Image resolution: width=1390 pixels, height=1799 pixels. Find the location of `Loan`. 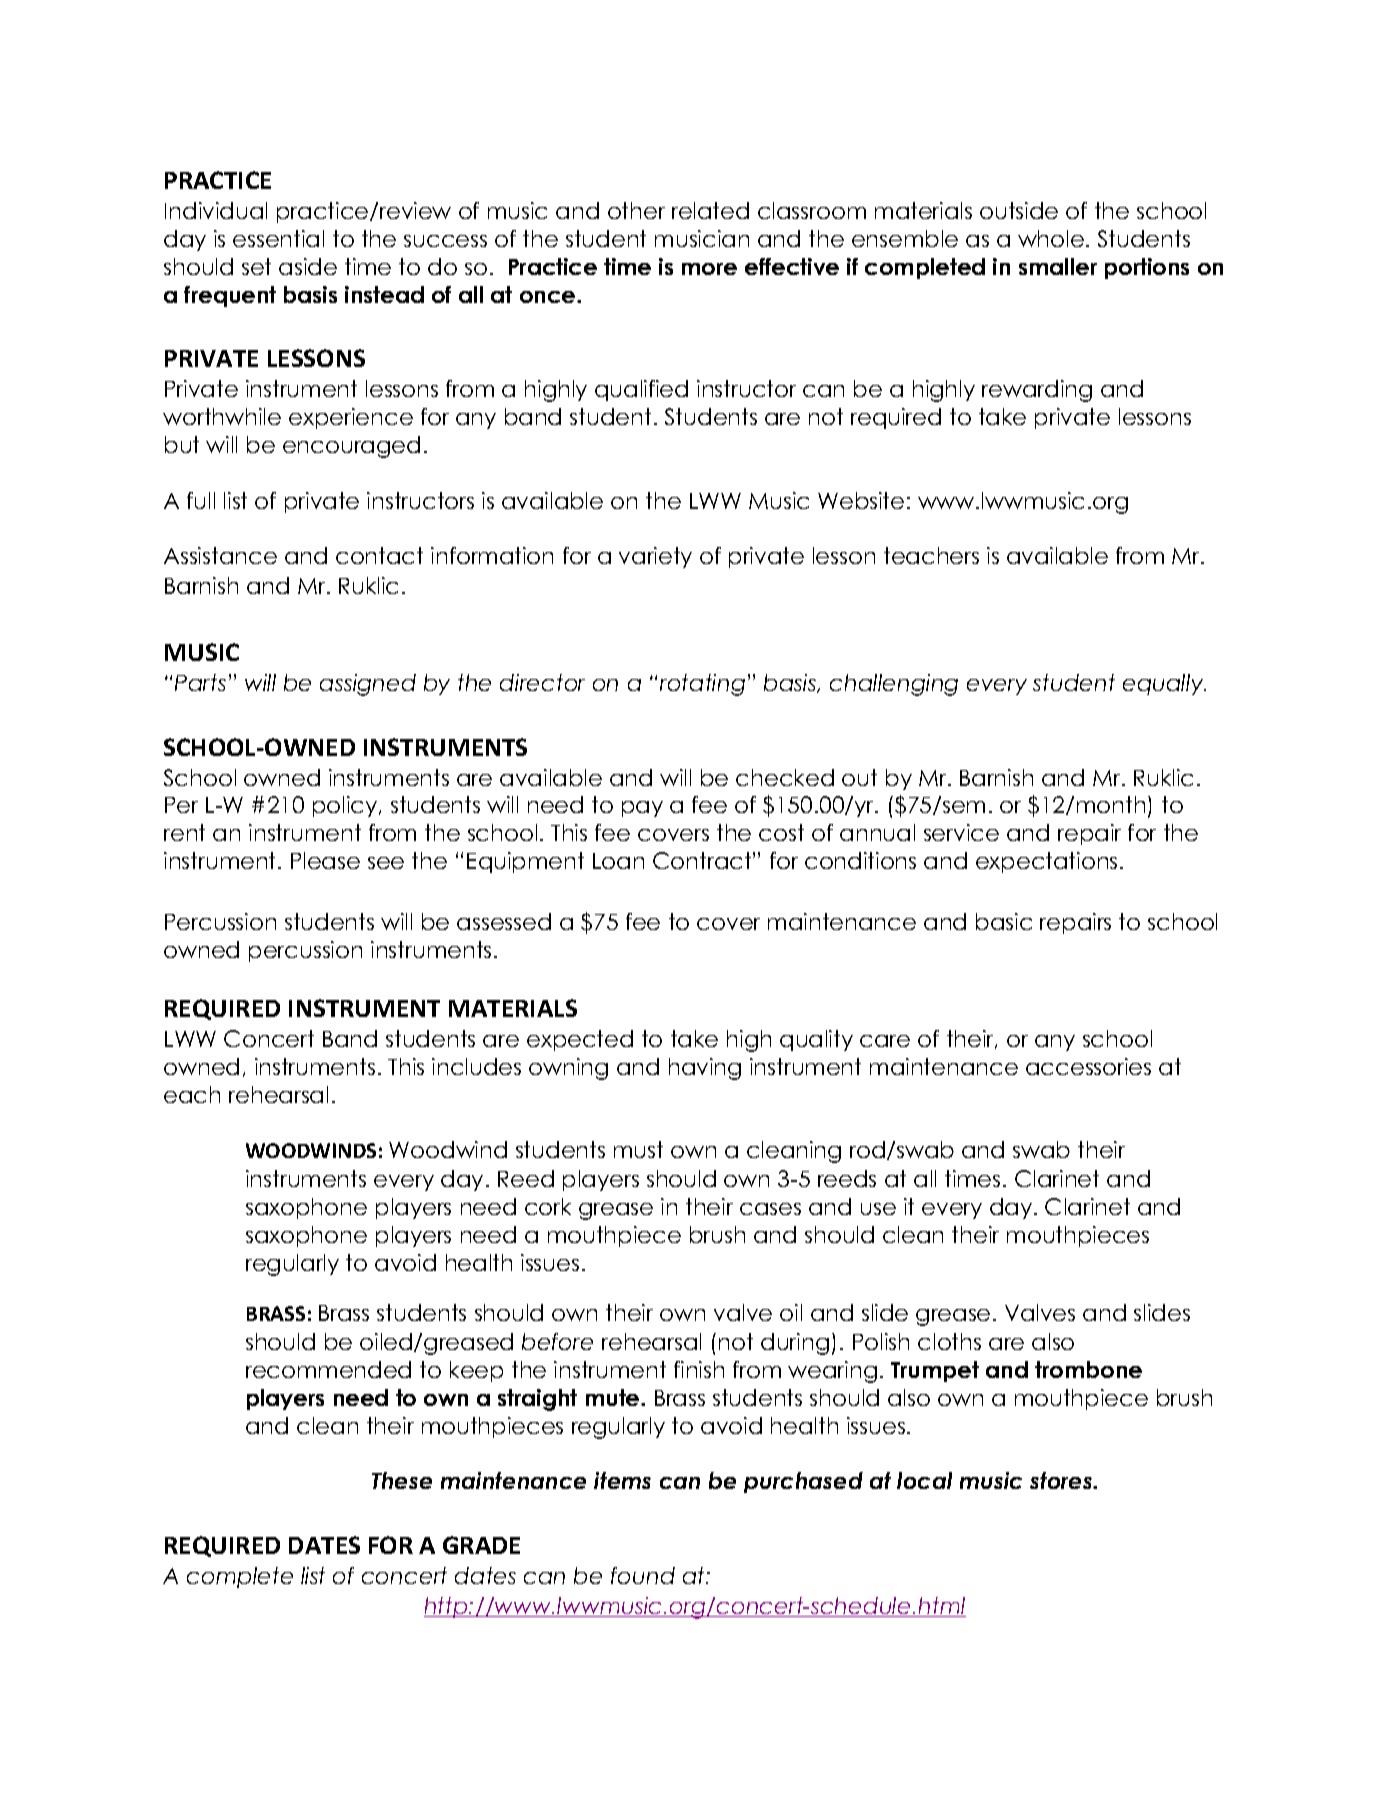

Loan is located at coordinates (618, 861).
